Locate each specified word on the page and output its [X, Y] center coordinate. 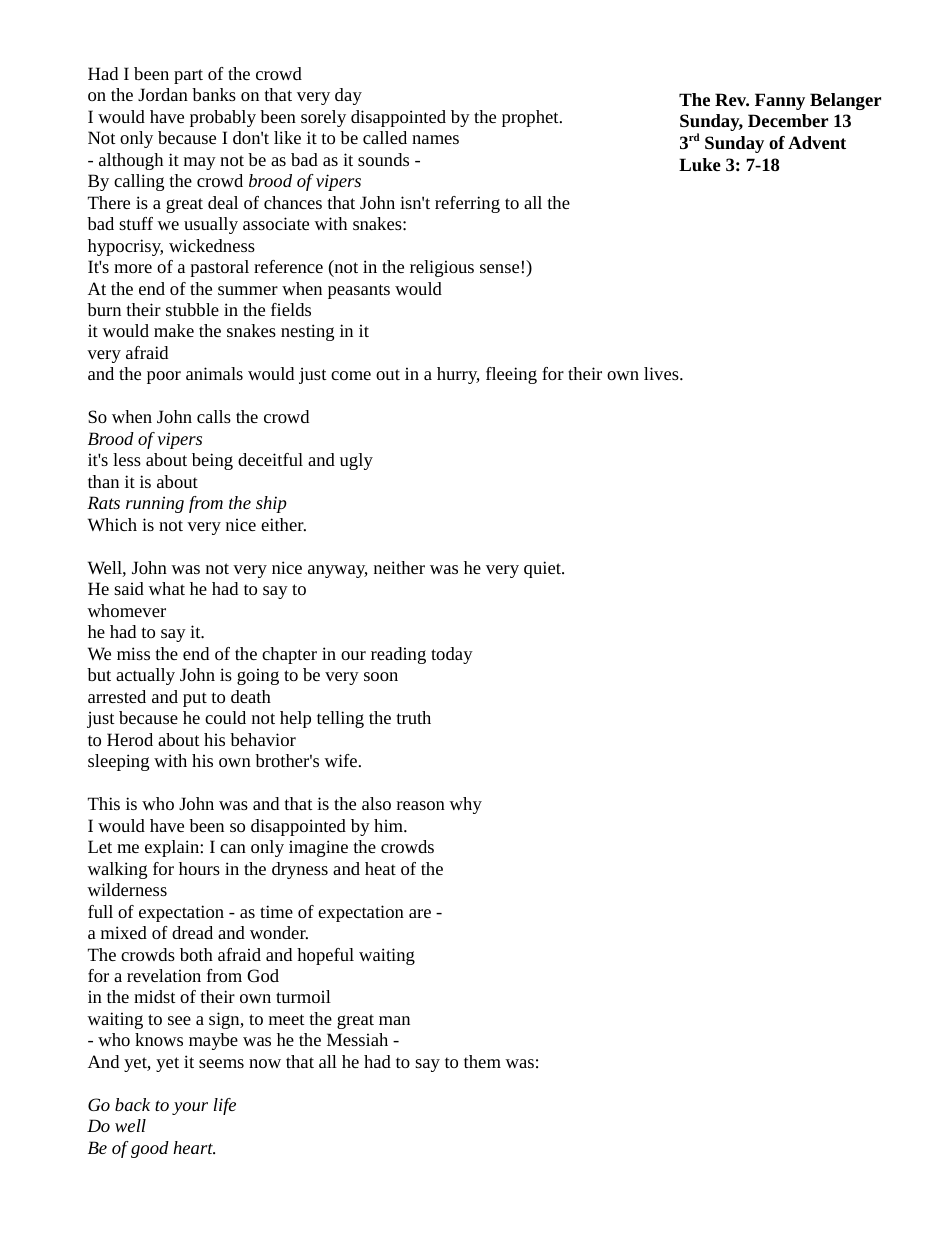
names [435, 139]
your [190, 1108]
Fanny [780, 101]
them [482, 1061]
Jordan [163, 94]
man [394, 1020]
